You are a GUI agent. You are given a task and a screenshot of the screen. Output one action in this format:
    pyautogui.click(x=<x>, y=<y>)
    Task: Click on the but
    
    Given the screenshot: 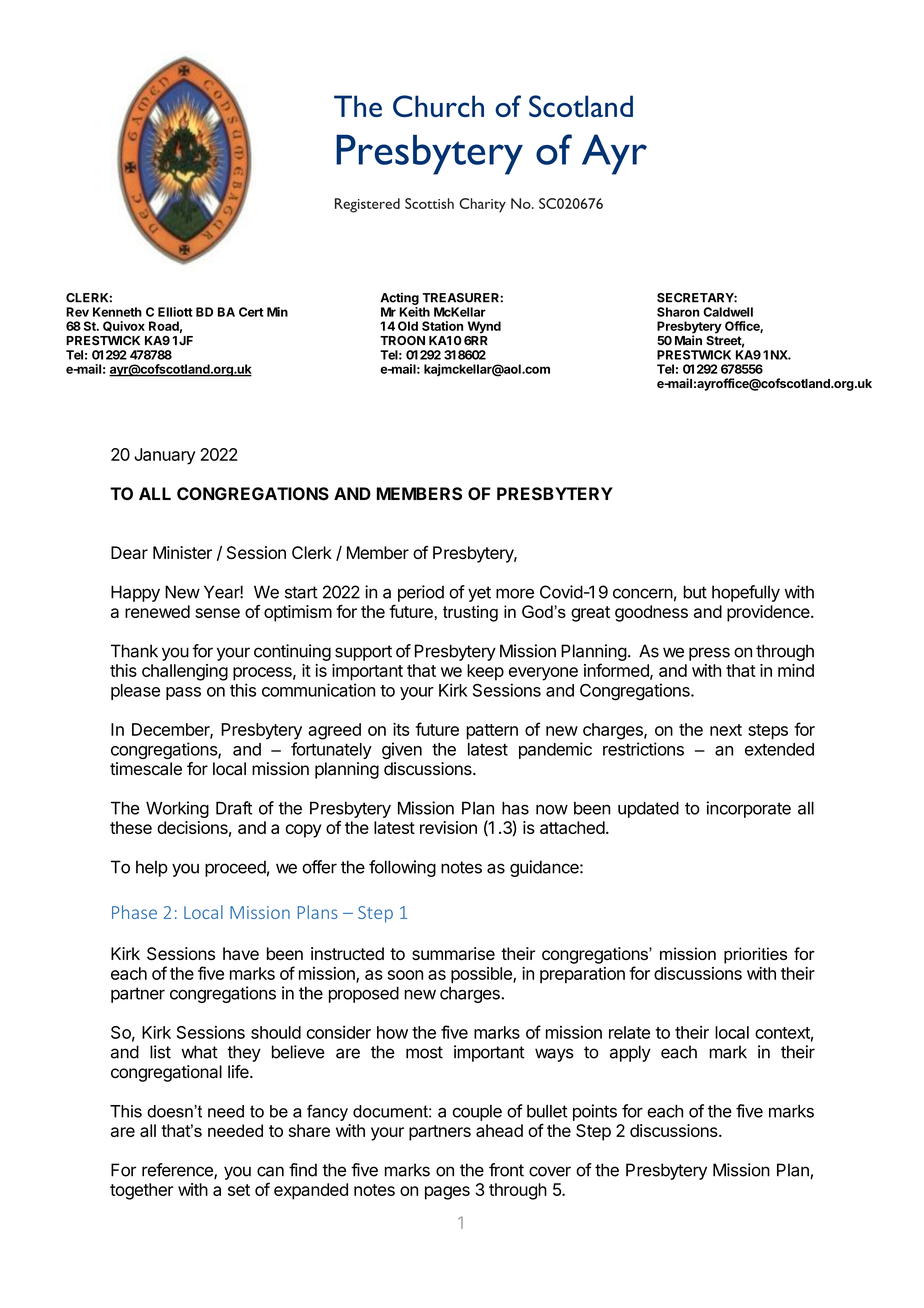 What is the action you would take?
    pyautogui.click(x=695, y=592)
